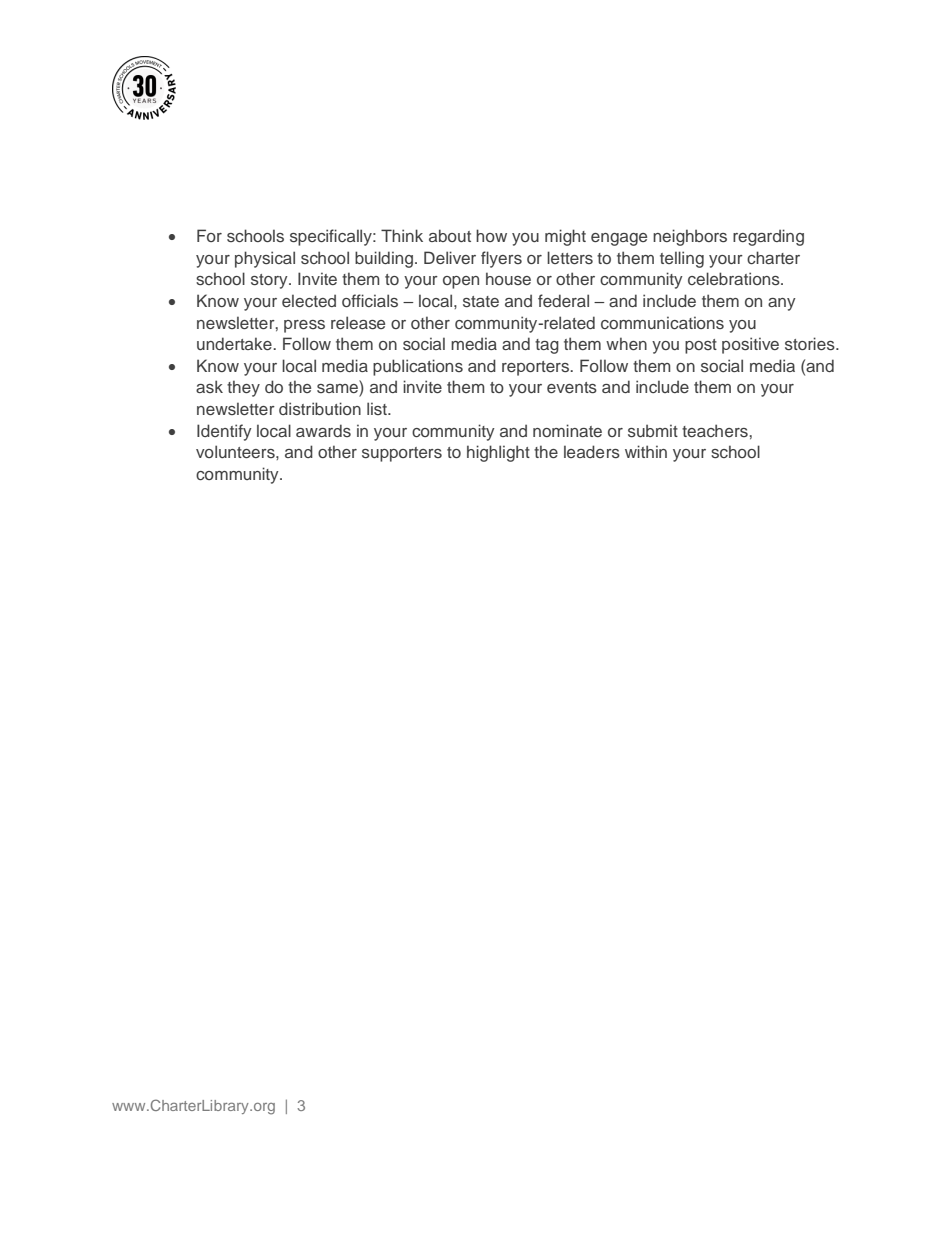  I want to click on elected, so click(309, 300).
